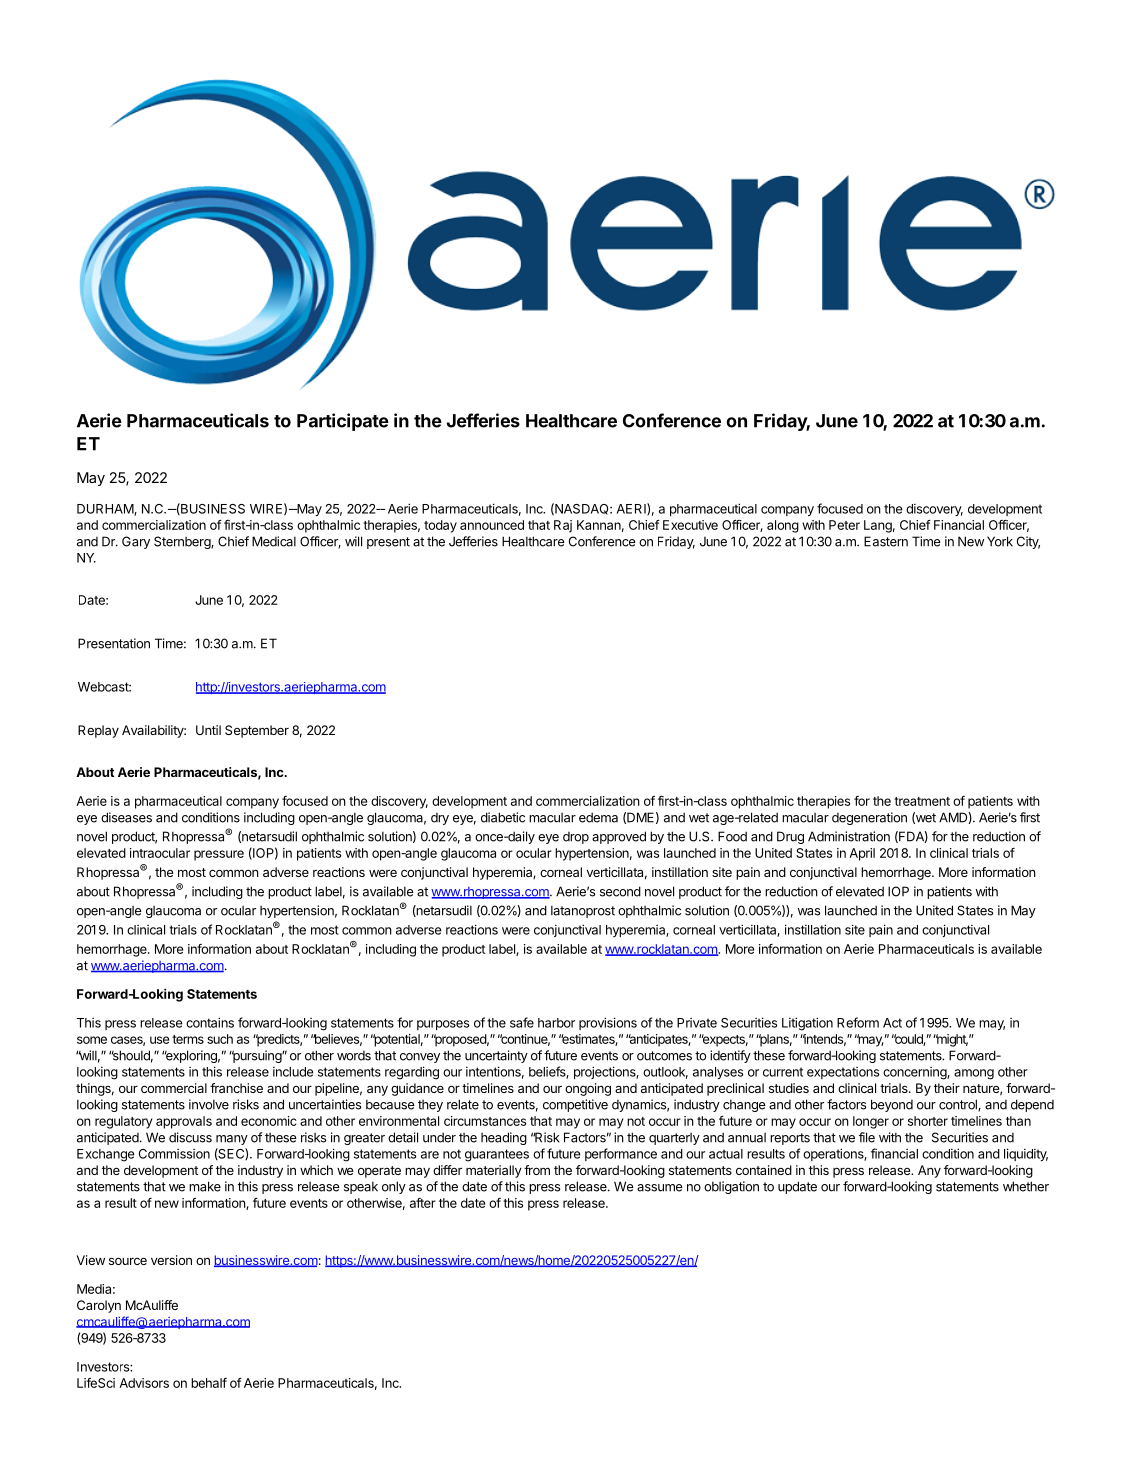  What do you see at coordinates (343, 422) in the page?
I see `Participate` at bounding box center [343, 422].
